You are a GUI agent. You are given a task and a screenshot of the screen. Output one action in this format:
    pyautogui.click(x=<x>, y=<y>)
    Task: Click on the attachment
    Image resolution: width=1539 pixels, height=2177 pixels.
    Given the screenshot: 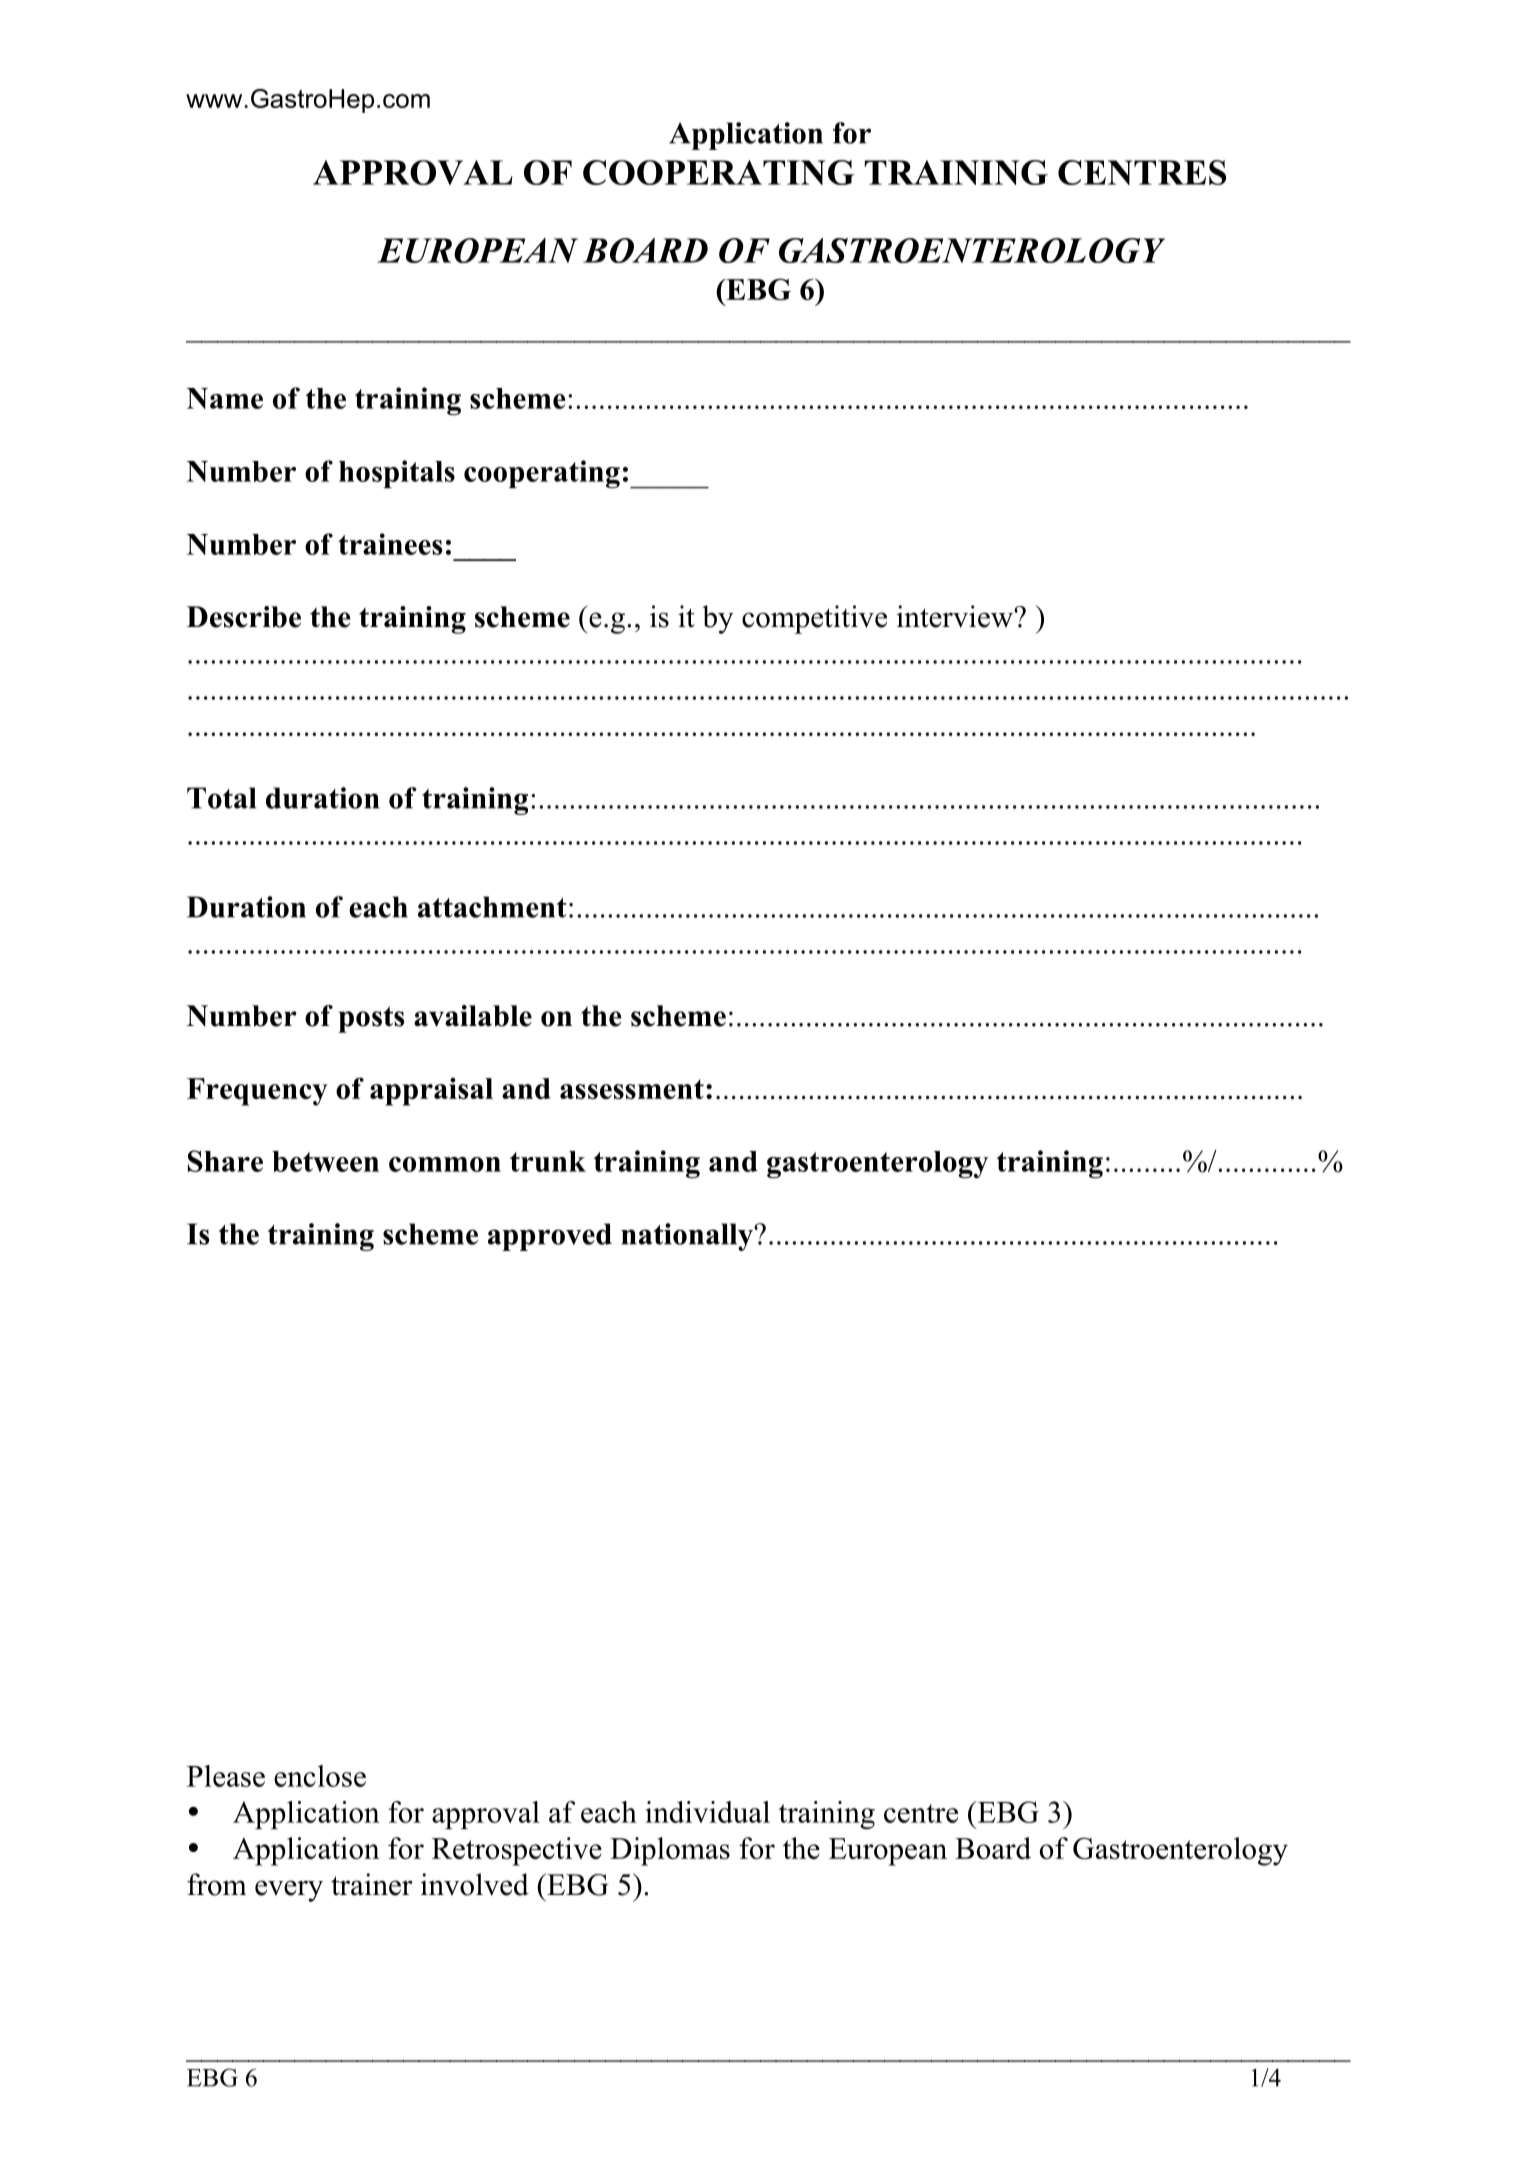 What is the action you would take?
    pyautogui.click(x=492, y=907)
